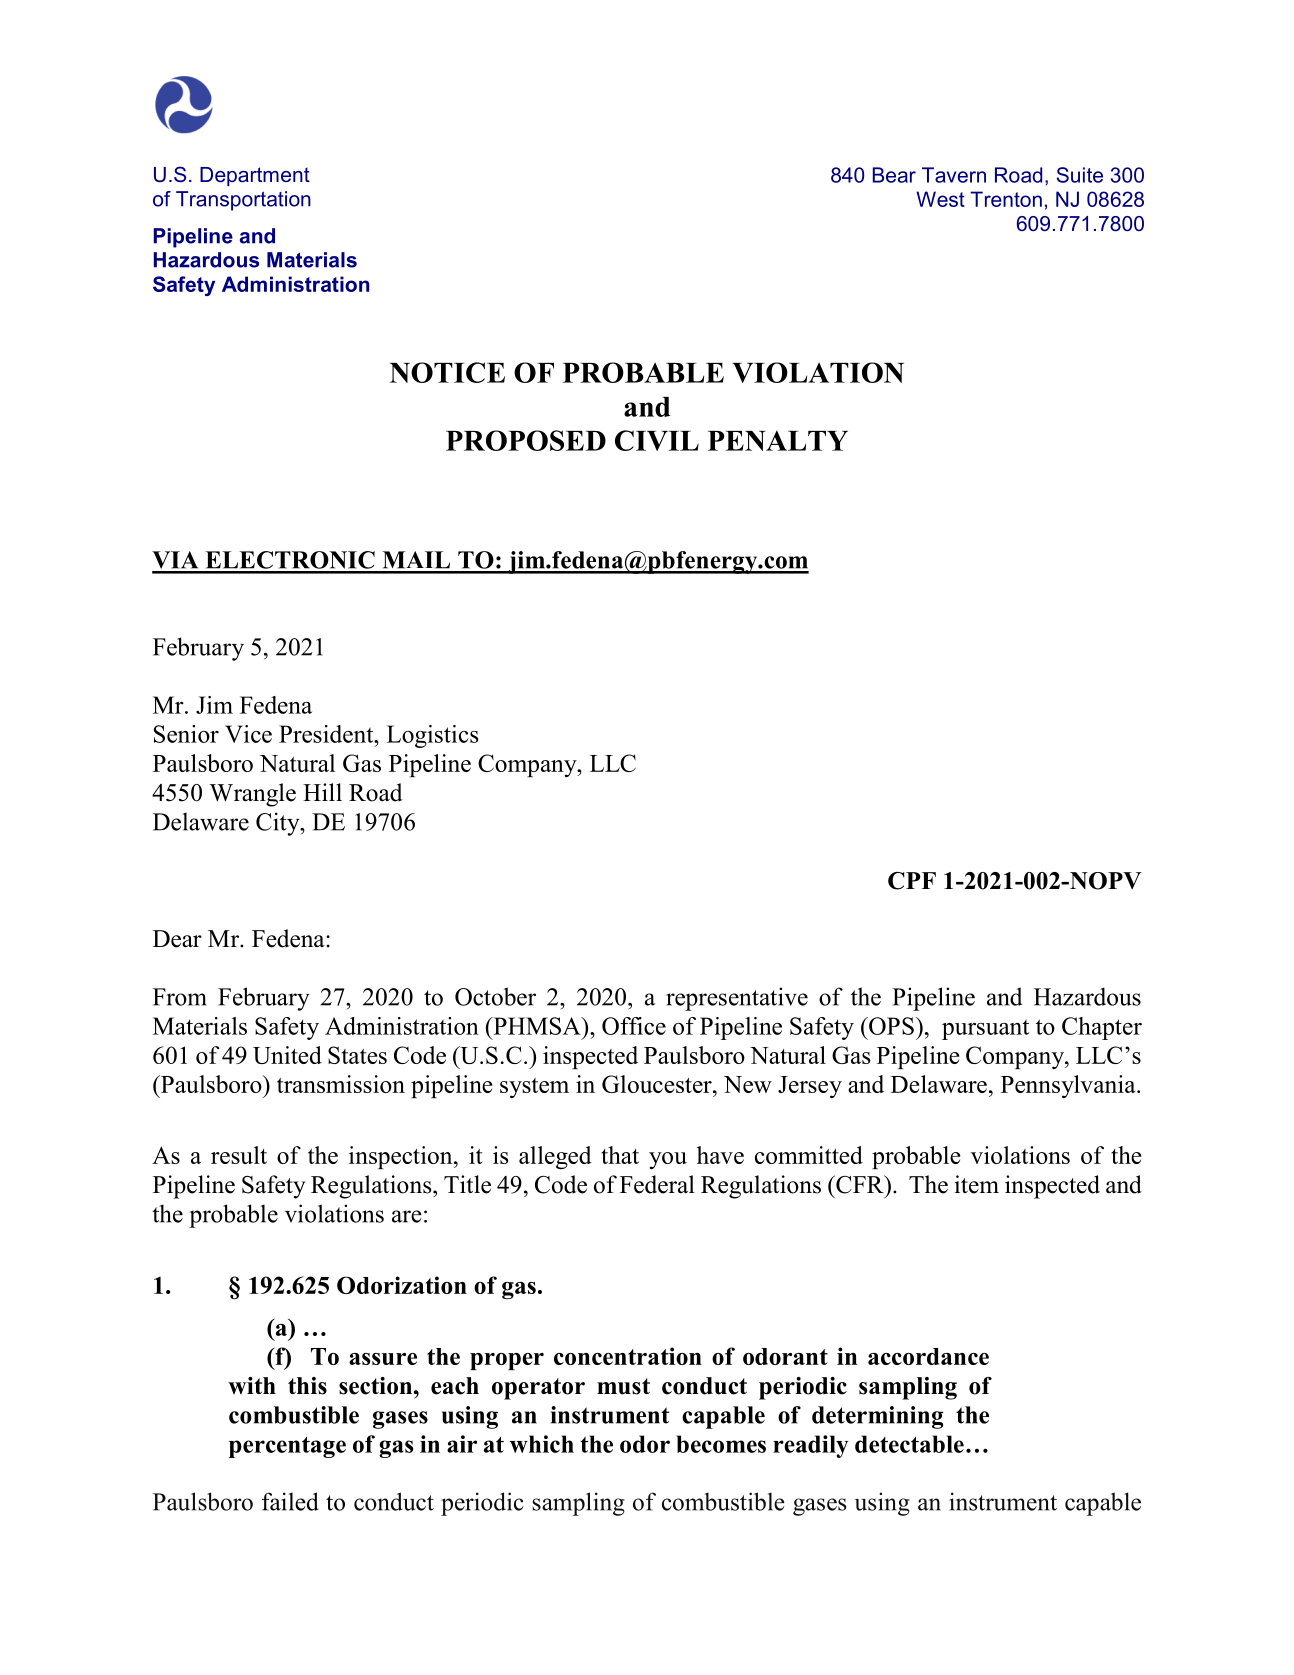  What do you see at coordinates (737, 999) in the screenshot?
I see `representative` at bounding box center [737, 999].
